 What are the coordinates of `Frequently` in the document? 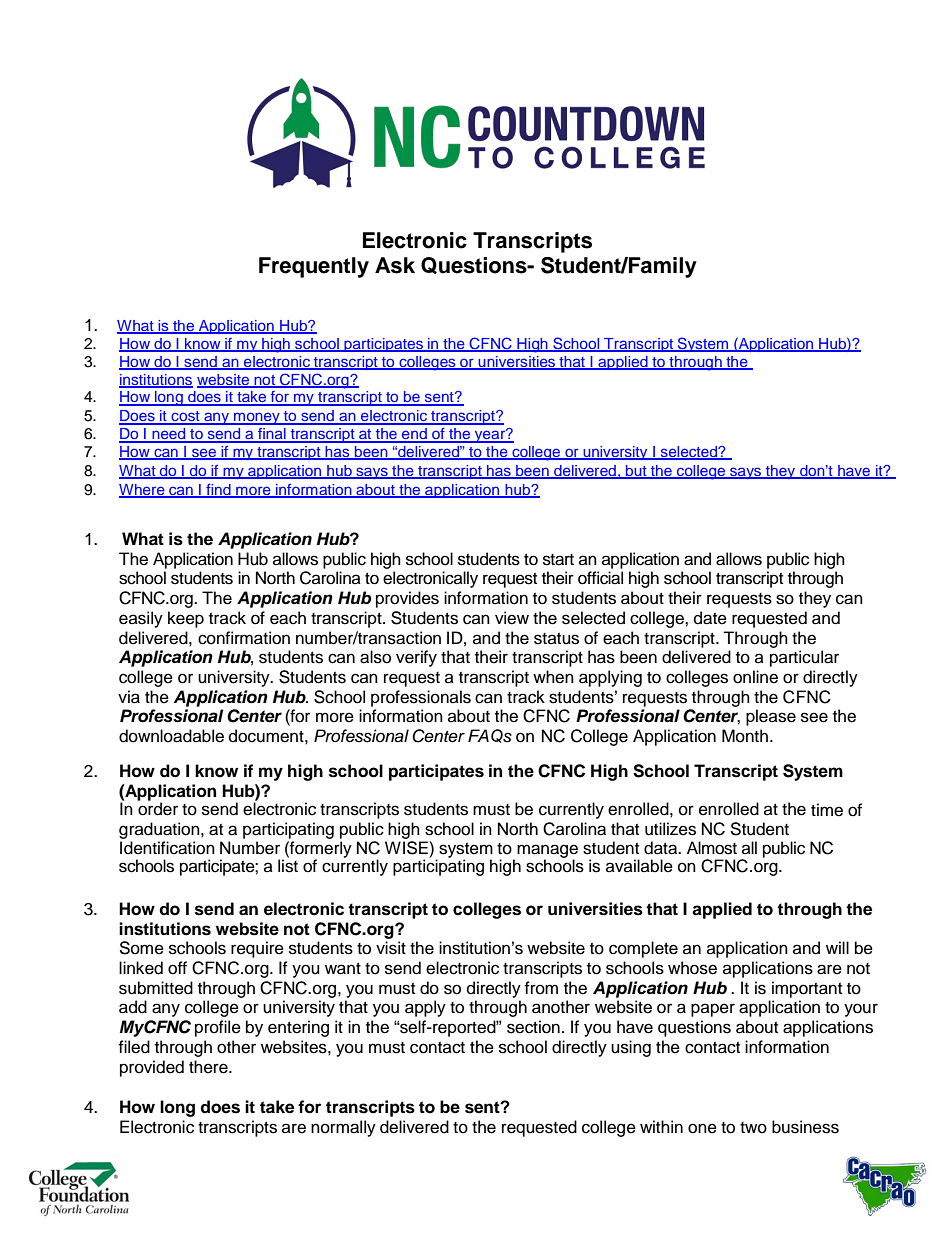 It's located at (314, 267).
